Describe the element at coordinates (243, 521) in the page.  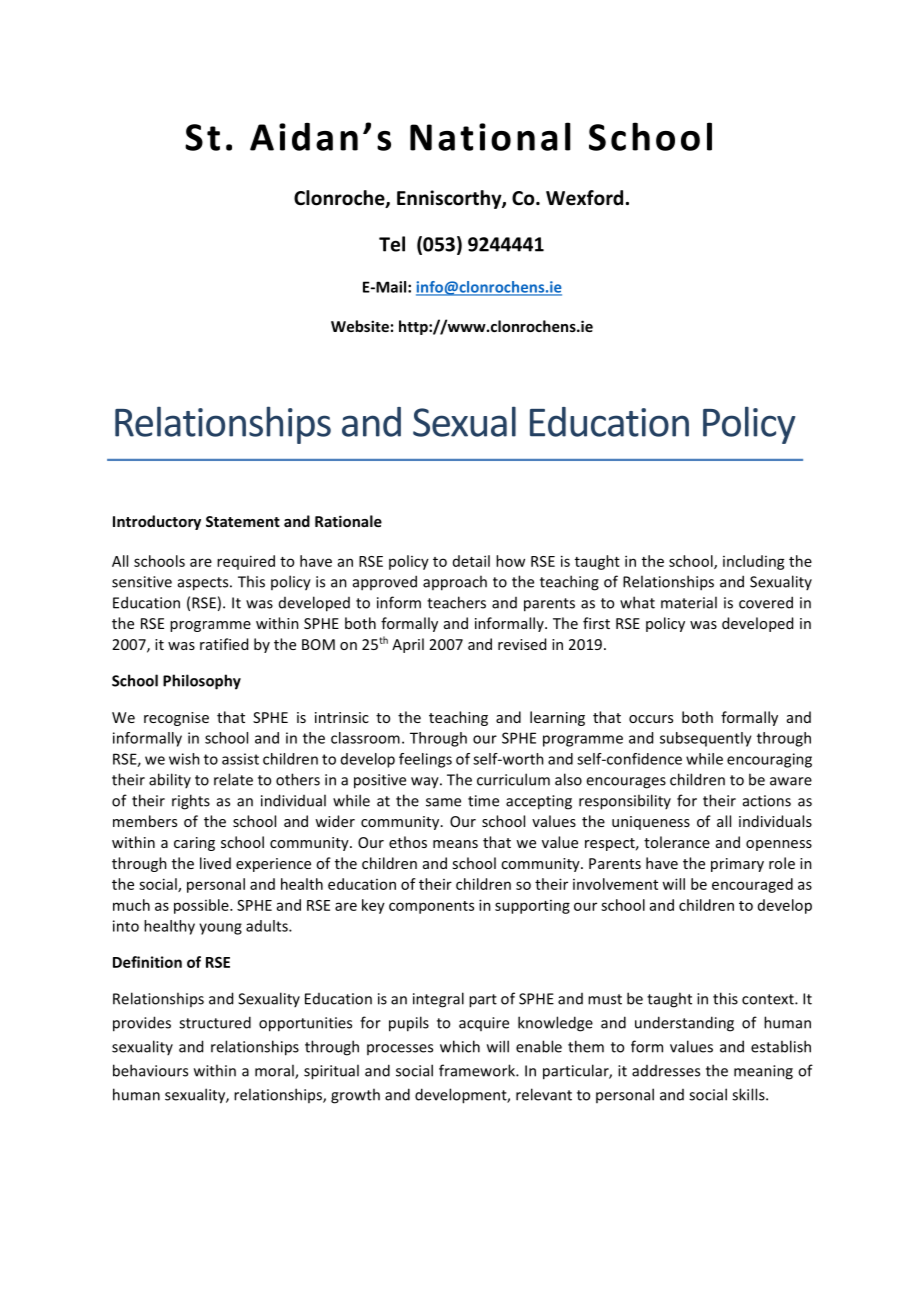
I see `Statement` at that location.
